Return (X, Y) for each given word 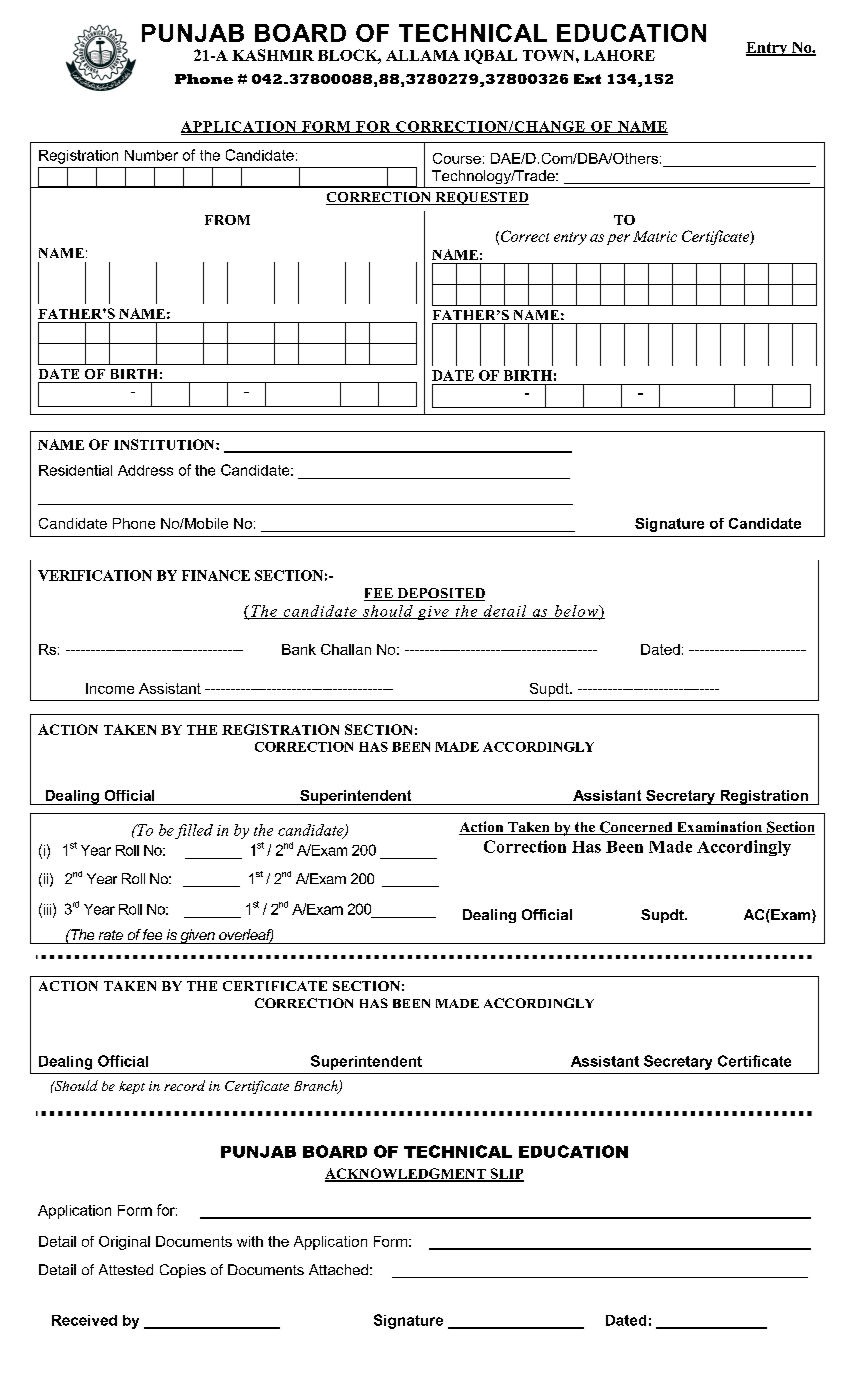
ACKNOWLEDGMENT (406, 1175)
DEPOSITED (440, 594)
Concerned (636, 828)
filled (194, 831)
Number (151, 155)
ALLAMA (423, 55)
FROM (227, 220)
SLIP (506, 1175)
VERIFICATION (95, 575)
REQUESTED (481, 198)
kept (132, 1087)
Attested (126, 1269)
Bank (299, 649)
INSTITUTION (165, 444)
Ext (587, 79)
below (576, 612)
